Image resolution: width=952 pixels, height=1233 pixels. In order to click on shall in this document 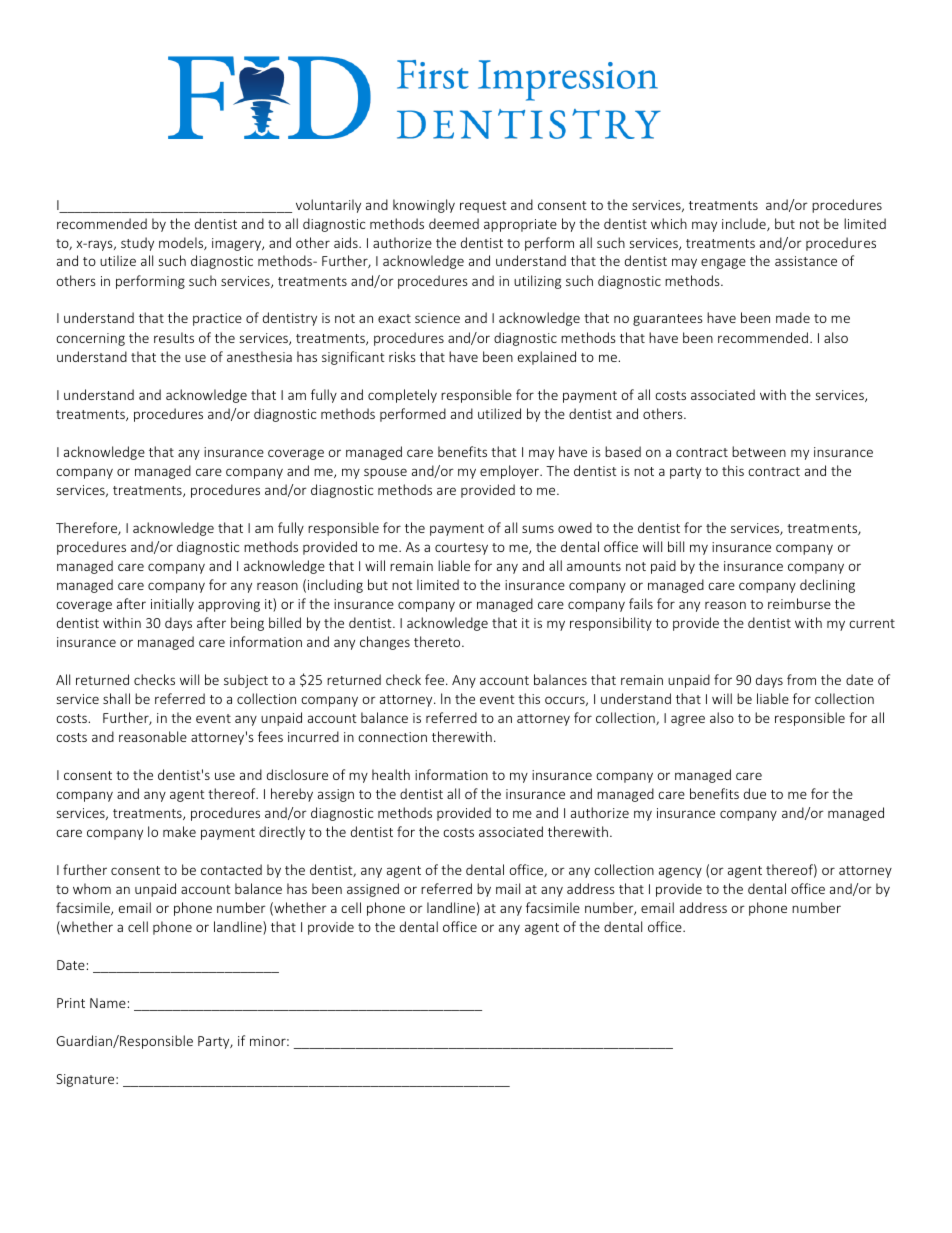, I will do `click(116, 698)`.
